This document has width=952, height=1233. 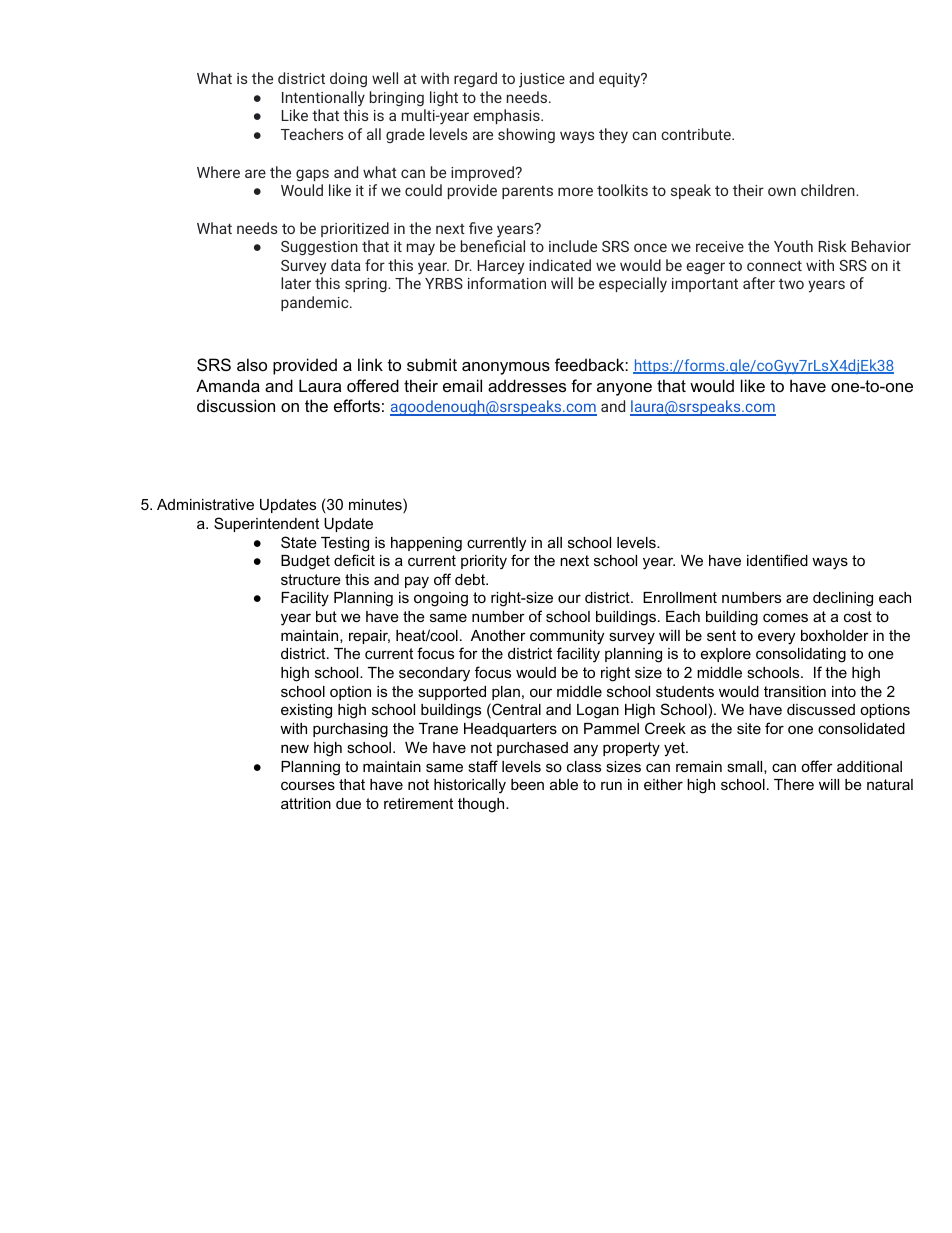 I want to click on justice, so click(x=542, y=80).
